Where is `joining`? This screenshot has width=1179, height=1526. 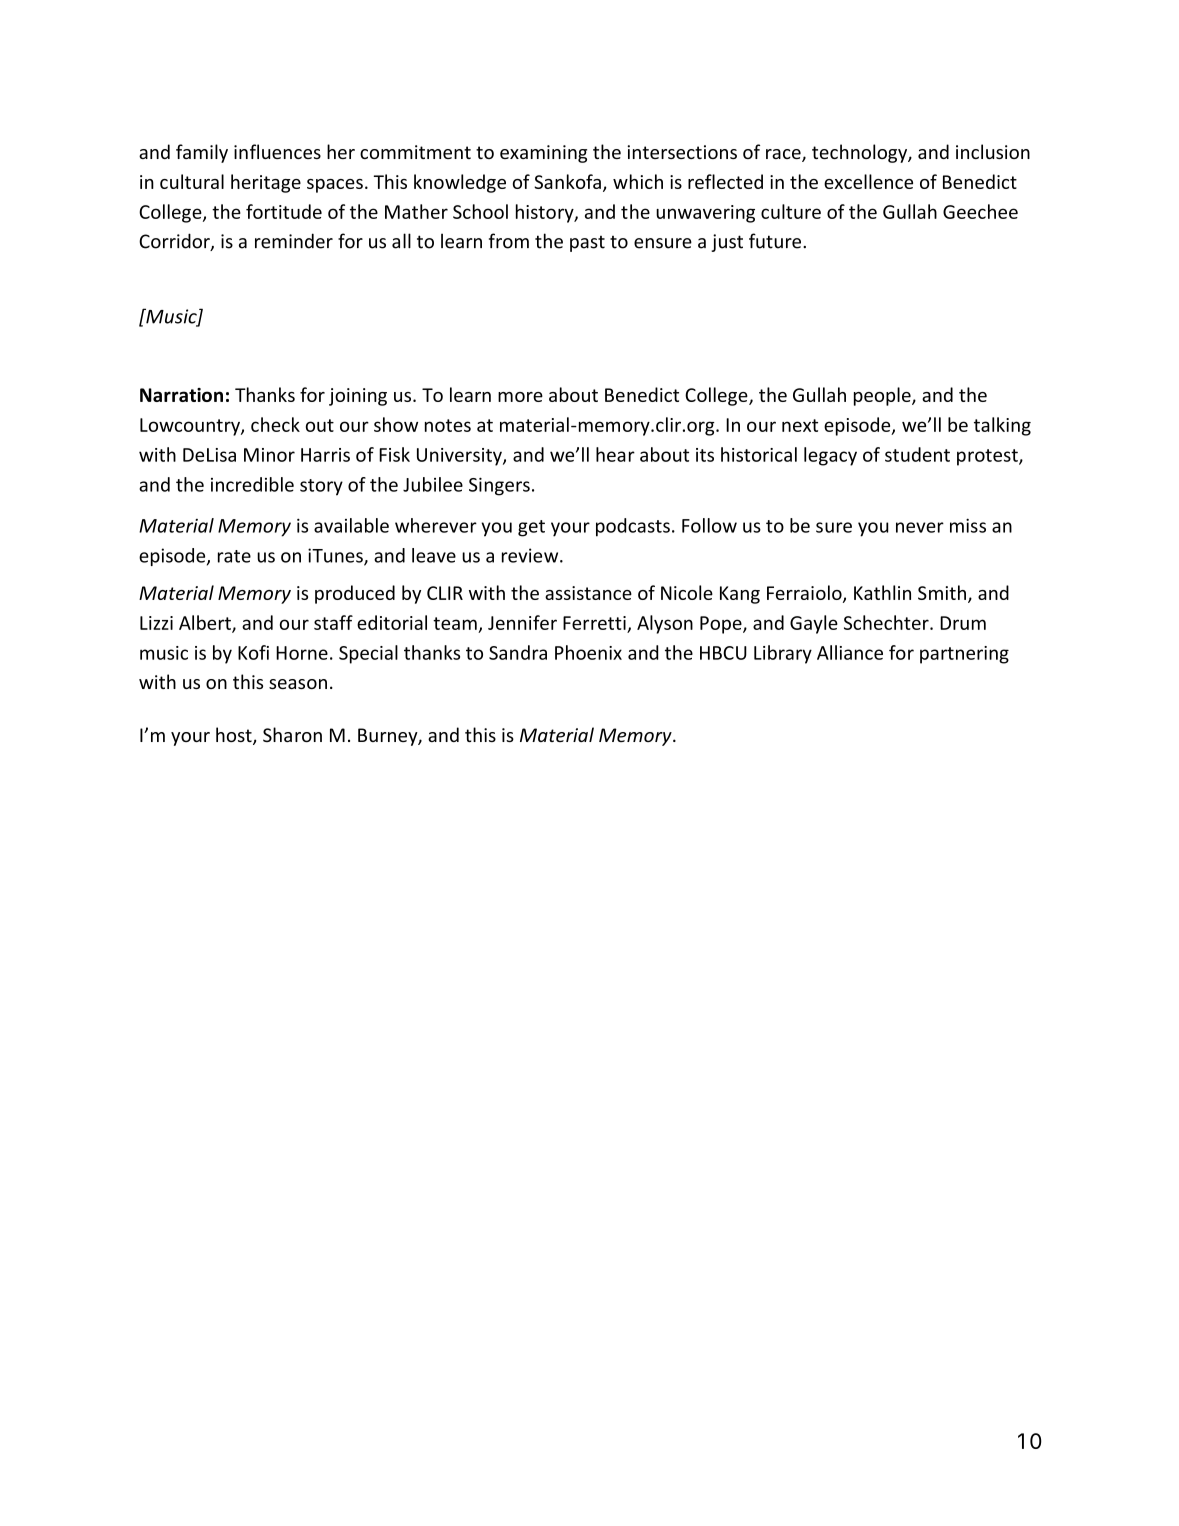
joining is located at coordinates (358, 397).
